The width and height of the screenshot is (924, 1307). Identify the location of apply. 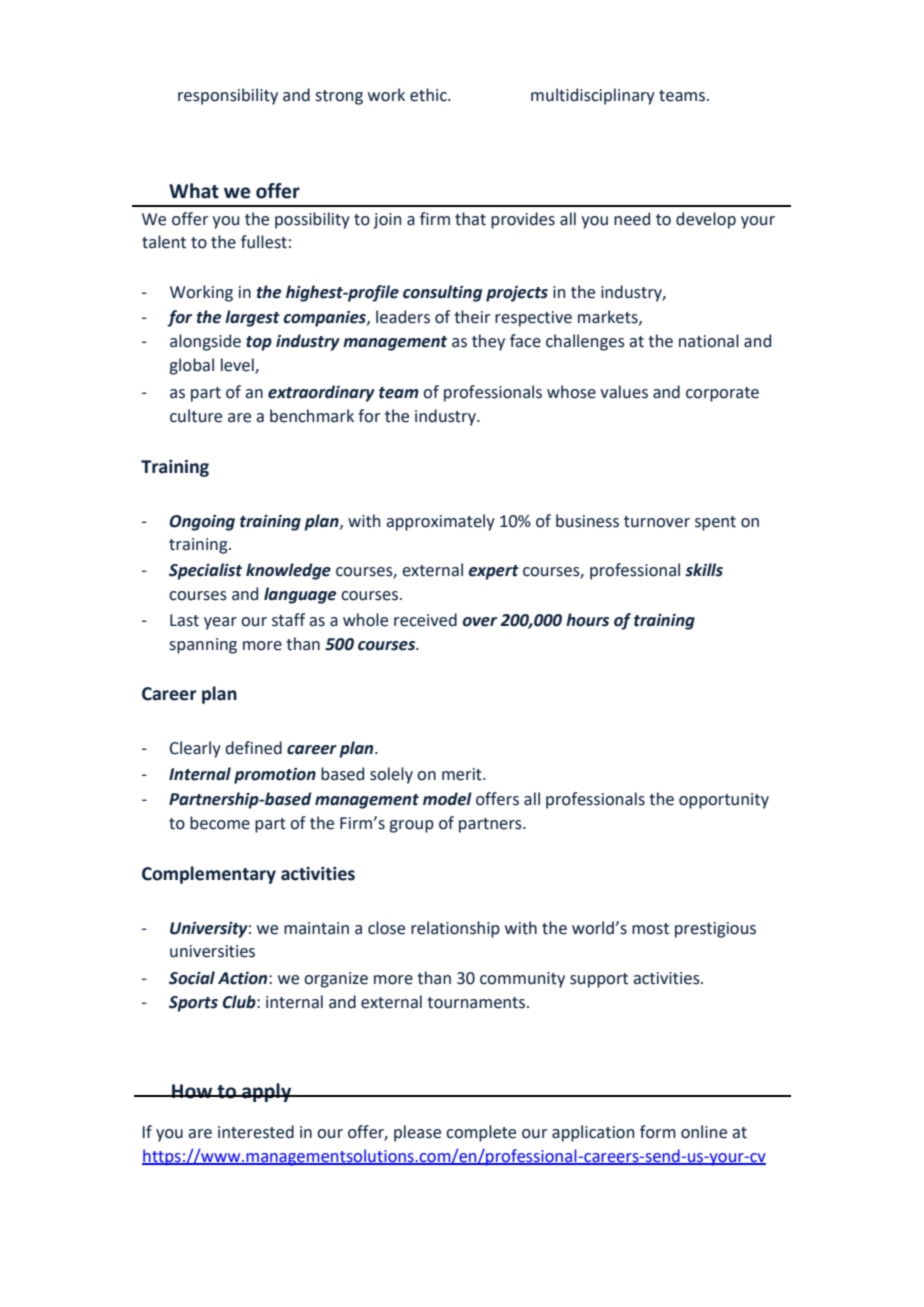
(267, 1092).
